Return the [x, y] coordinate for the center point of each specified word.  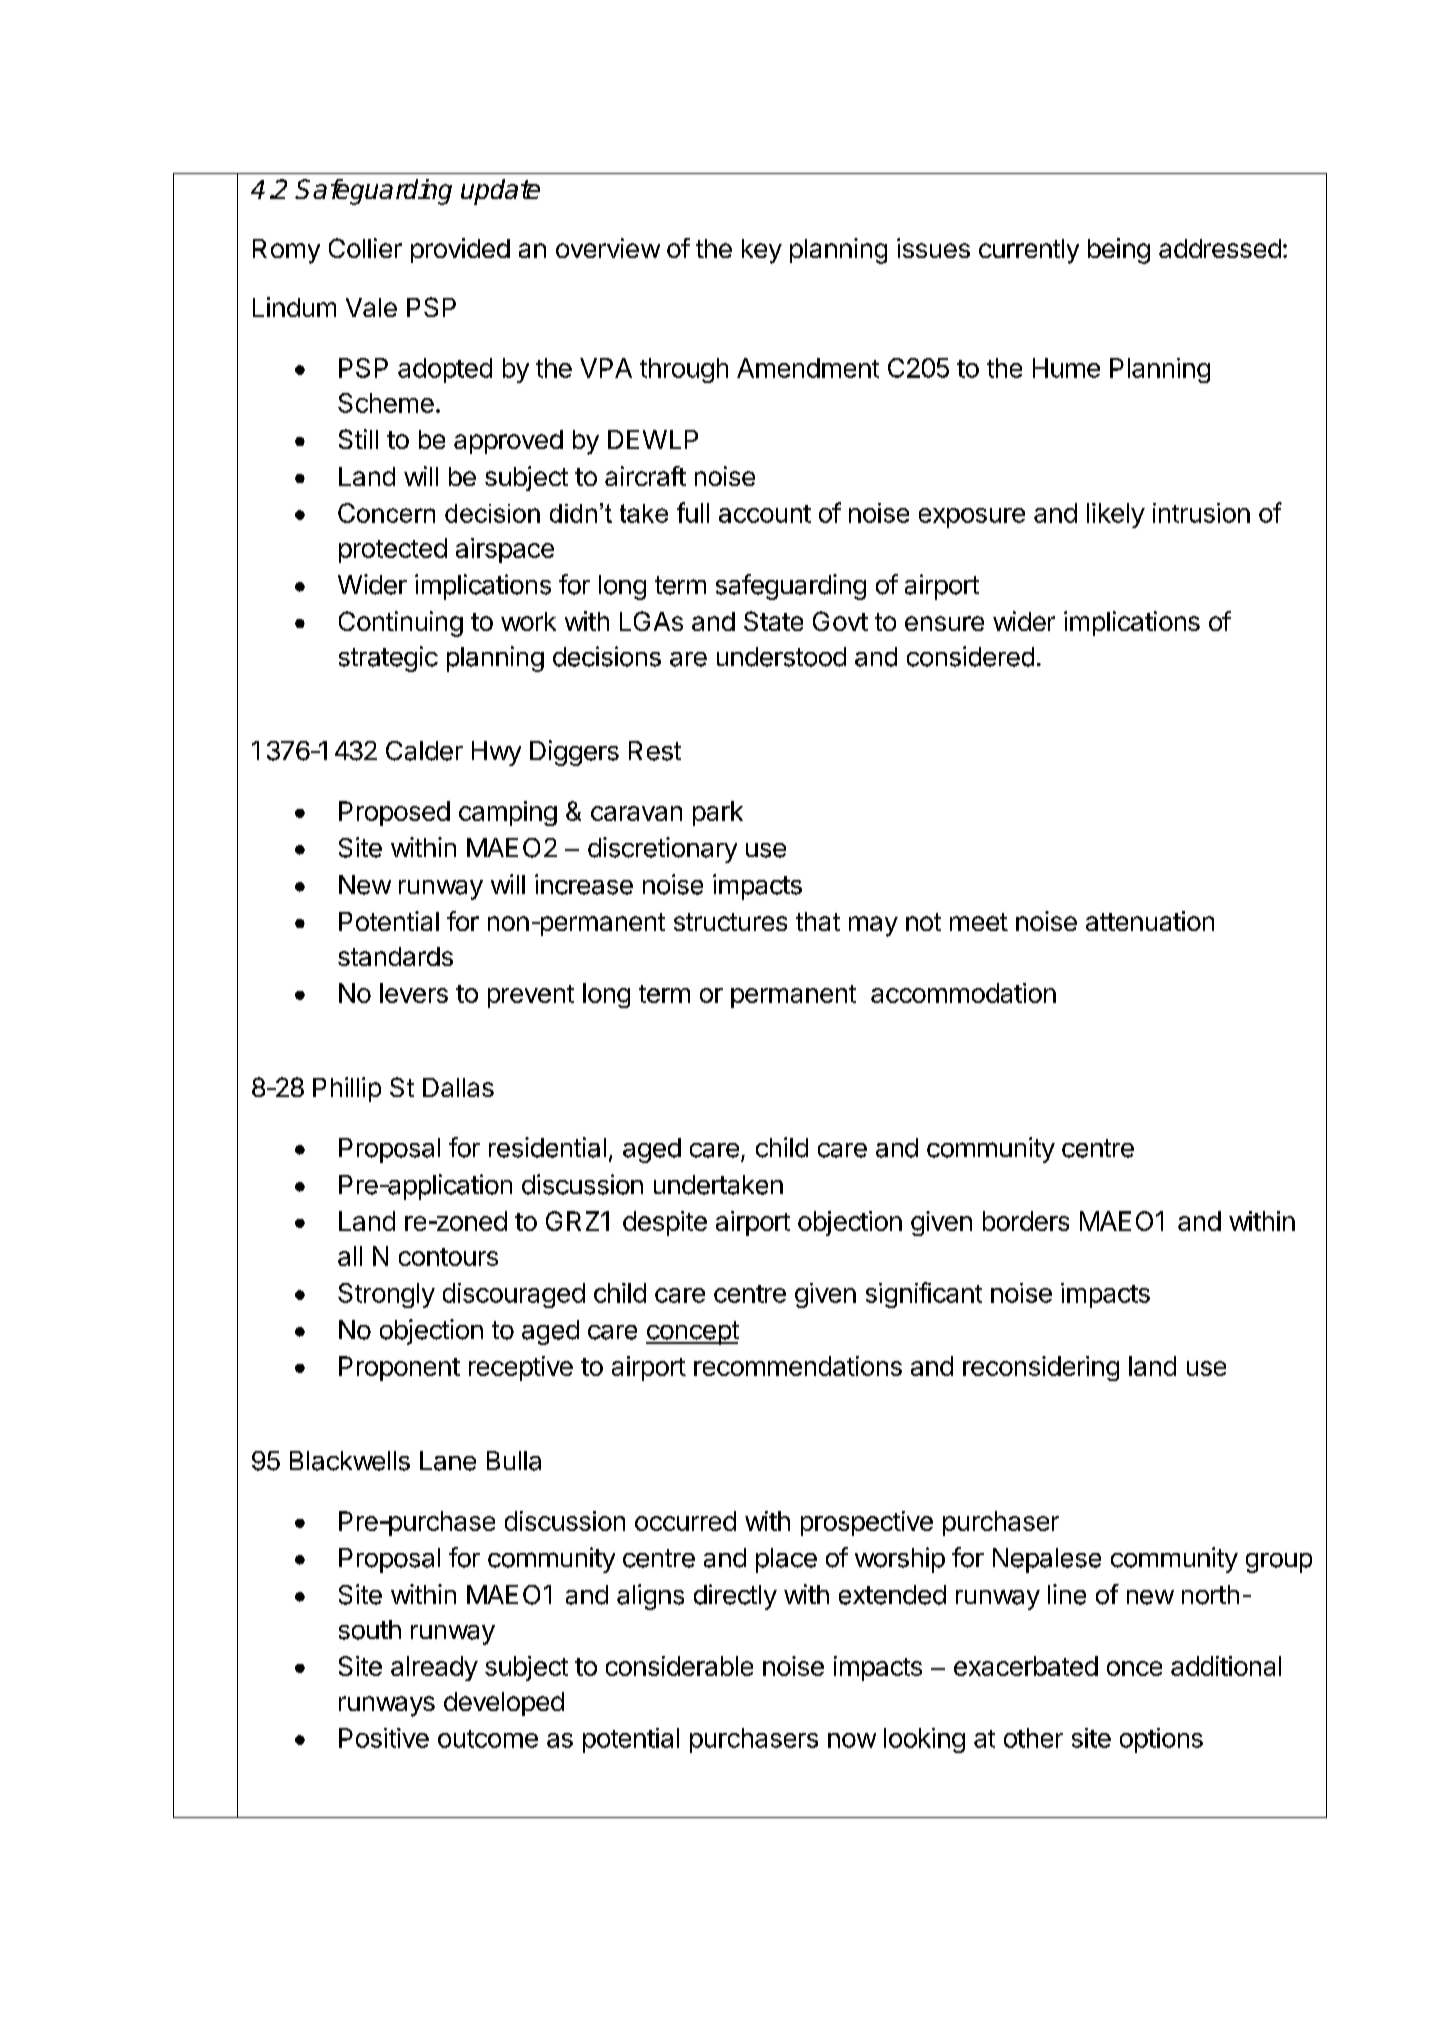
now [852, 1740]
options [1161, 1740]
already [434, 1668]
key [762, 251]
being [1119, 251]
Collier [365, 248]
